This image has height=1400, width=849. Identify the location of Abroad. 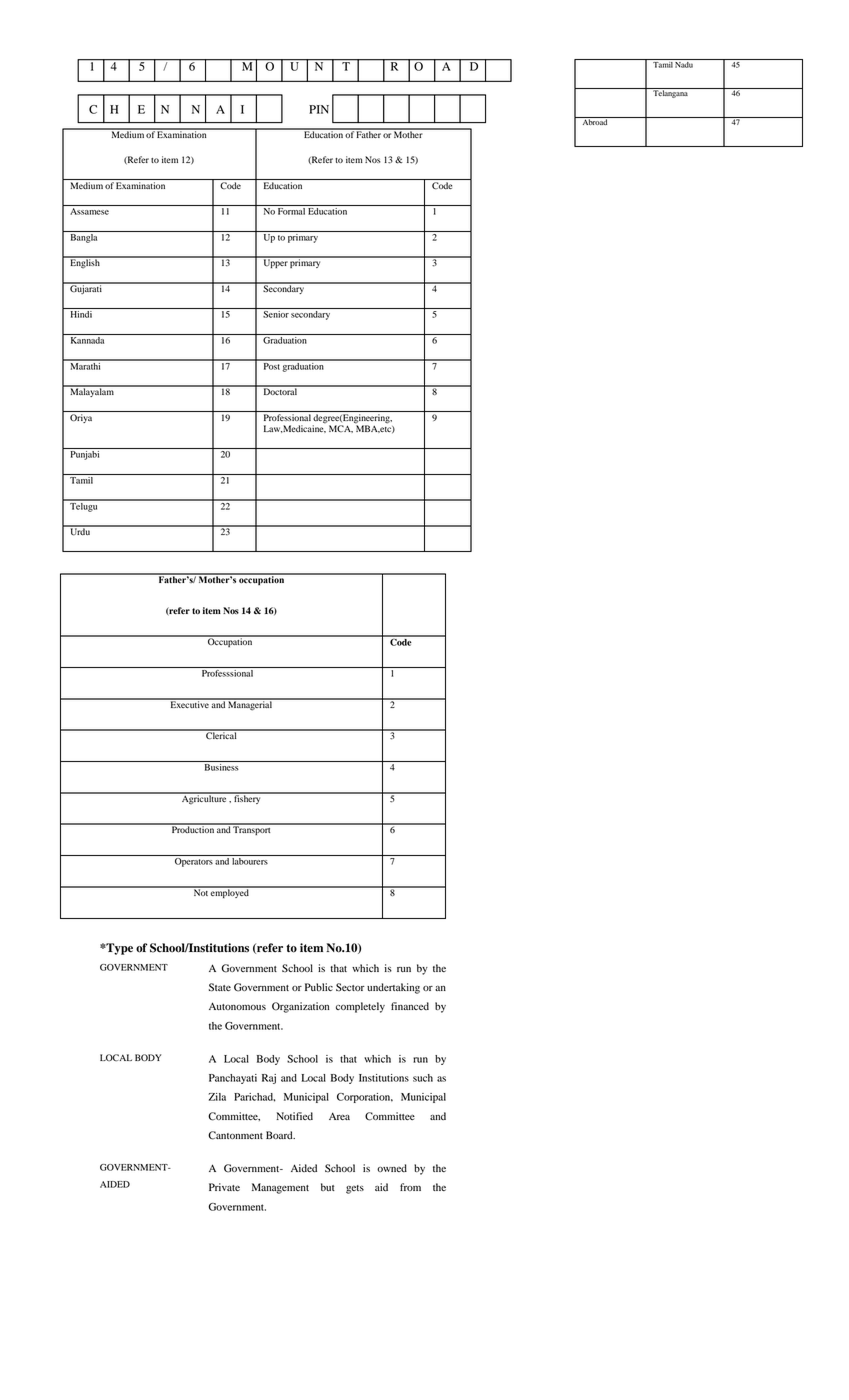
(595, 121).
